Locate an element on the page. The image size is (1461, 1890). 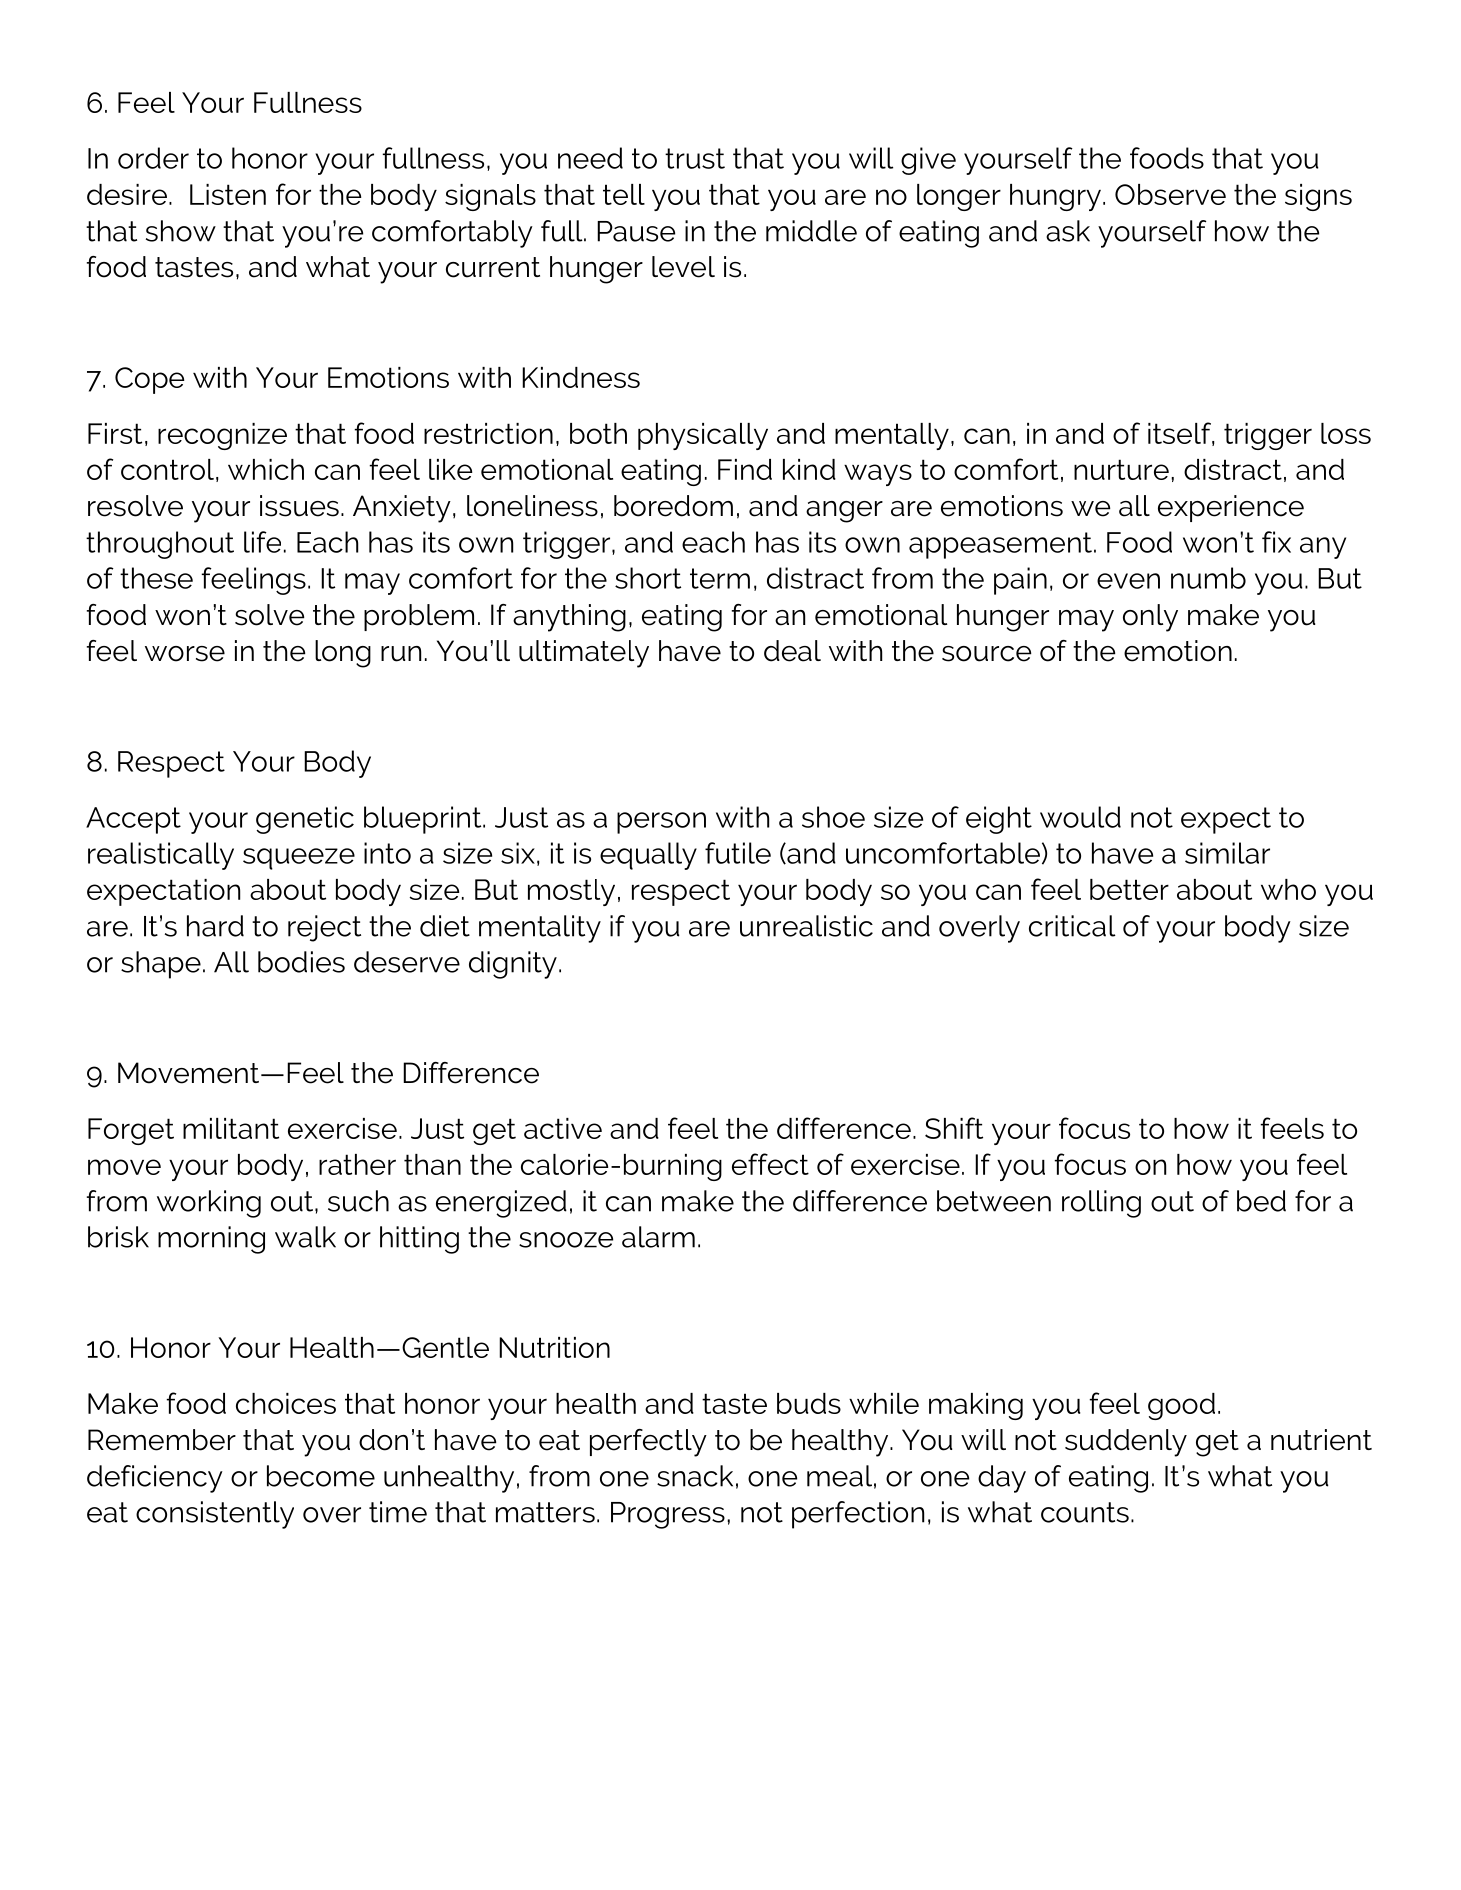
snack is located at coordinates (695, 1476).
